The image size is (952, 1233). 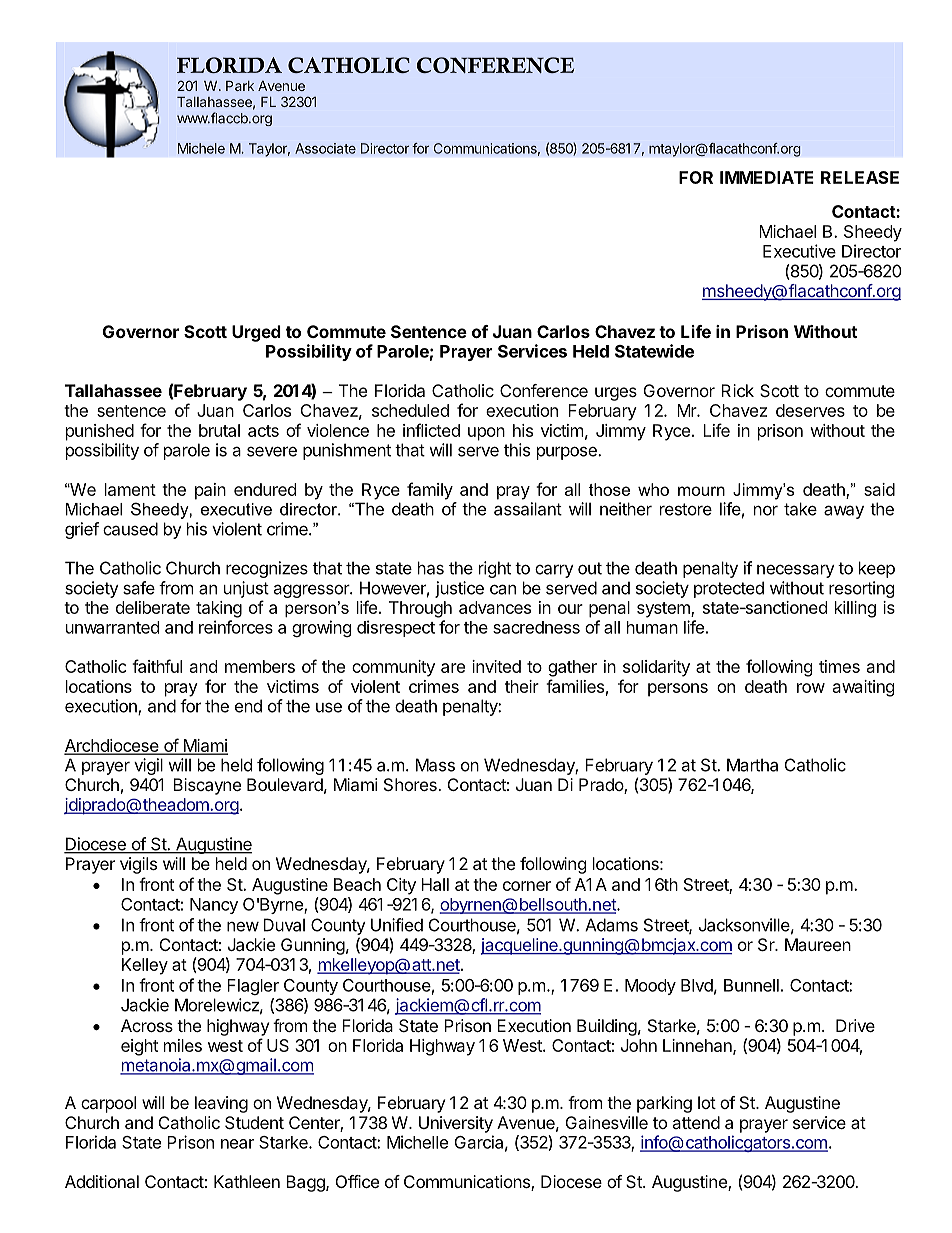 What do you see at coordinates (325, 148) in the screenshot?
I see `Associate` at bounding box center [325, 148].
